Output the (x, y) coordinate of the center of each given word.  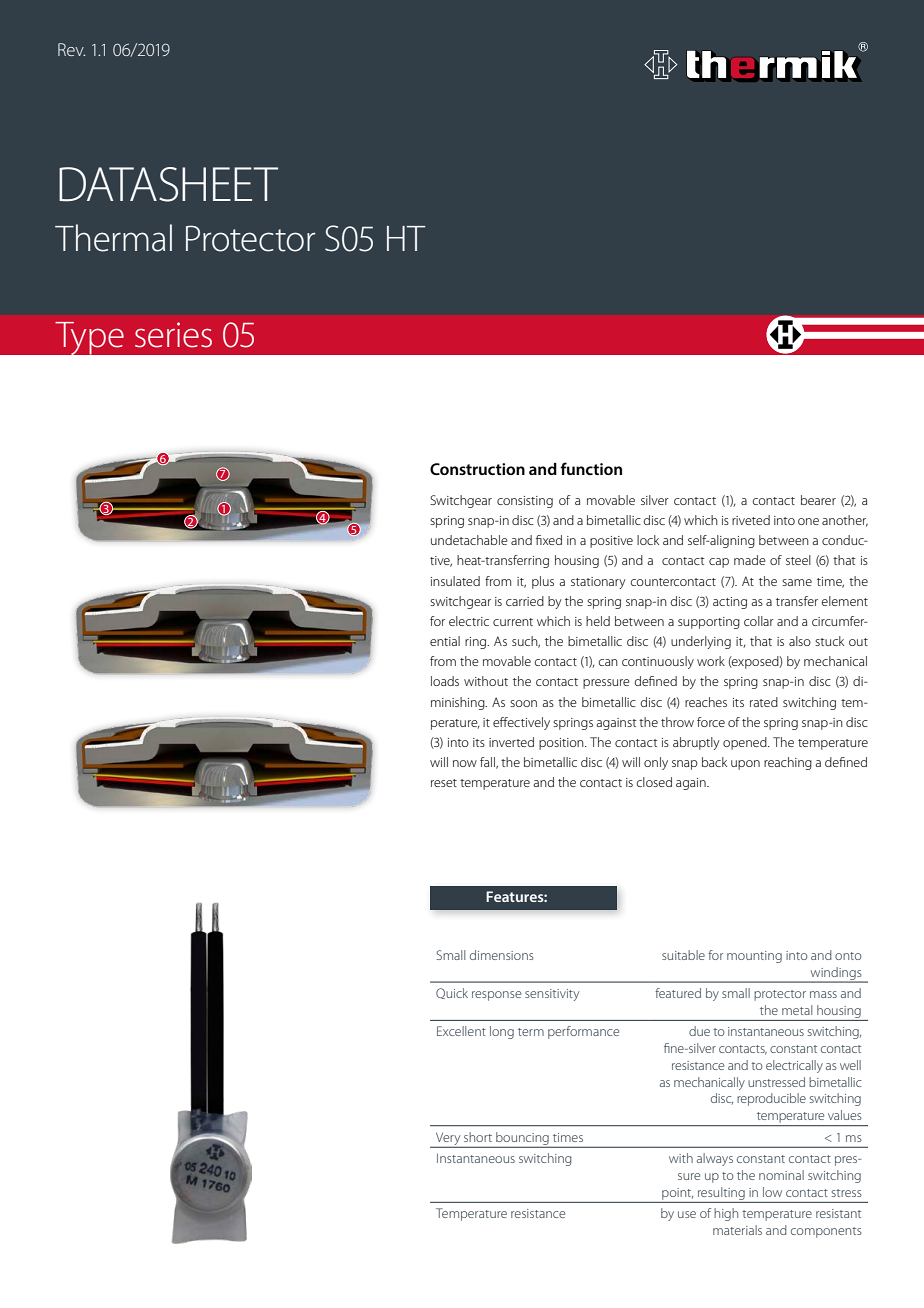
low (772, 1192)
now (465, 763)
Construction (477, 469)
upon (745, 765)
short (478, 1137)
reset (444, 783)
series (173, 335)
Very (448, 1139)
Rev (71, 49)
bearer (818, 500)
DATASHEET (168, 184)
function (591, 468)
